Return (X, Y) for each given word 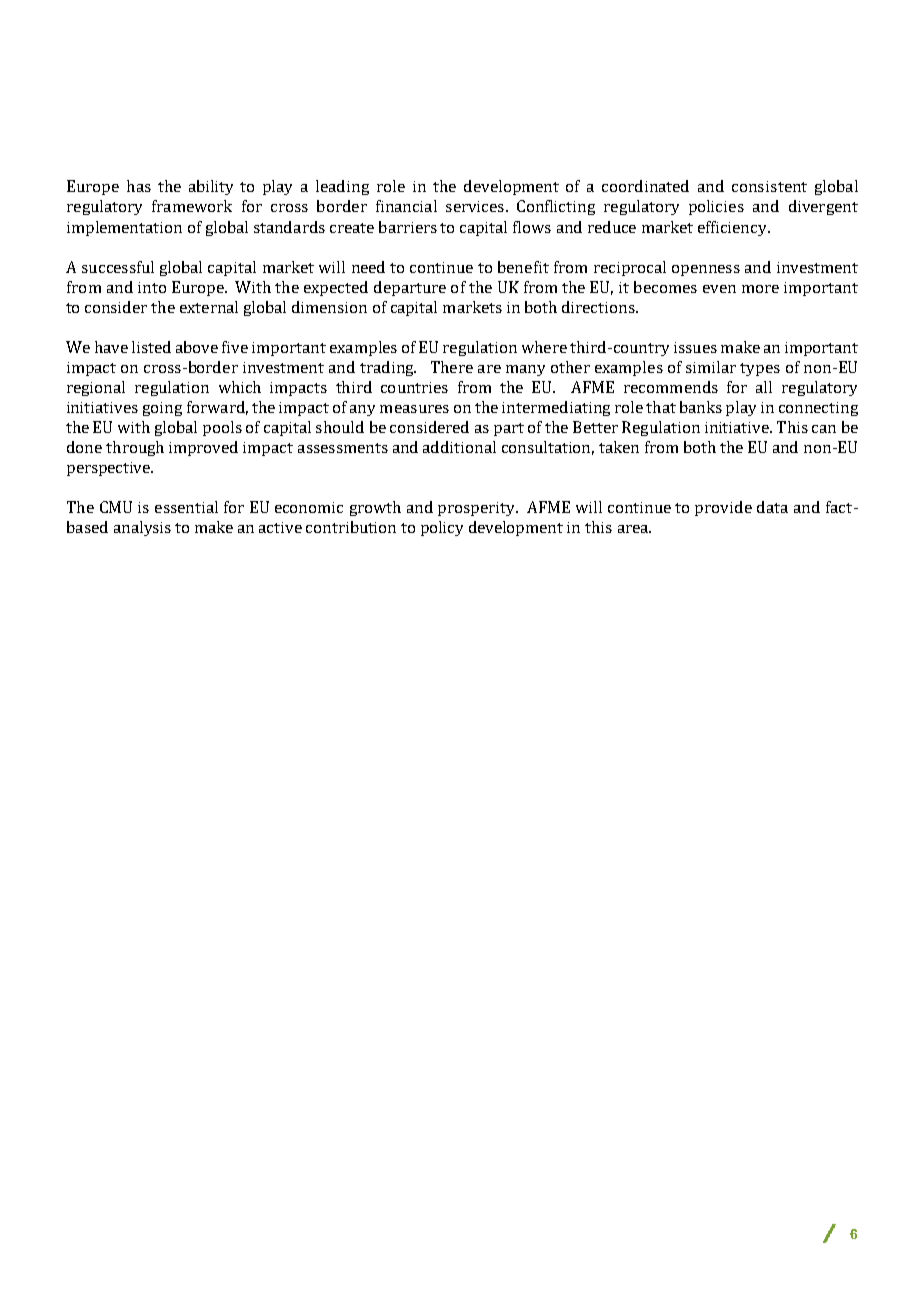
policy (442, 528)
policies (716, 207)
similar (711, 367)
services (475, 206)
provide (723, 508)
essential (186, 507)
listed (151, 347)
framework (192, 206)
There (452, 367)
